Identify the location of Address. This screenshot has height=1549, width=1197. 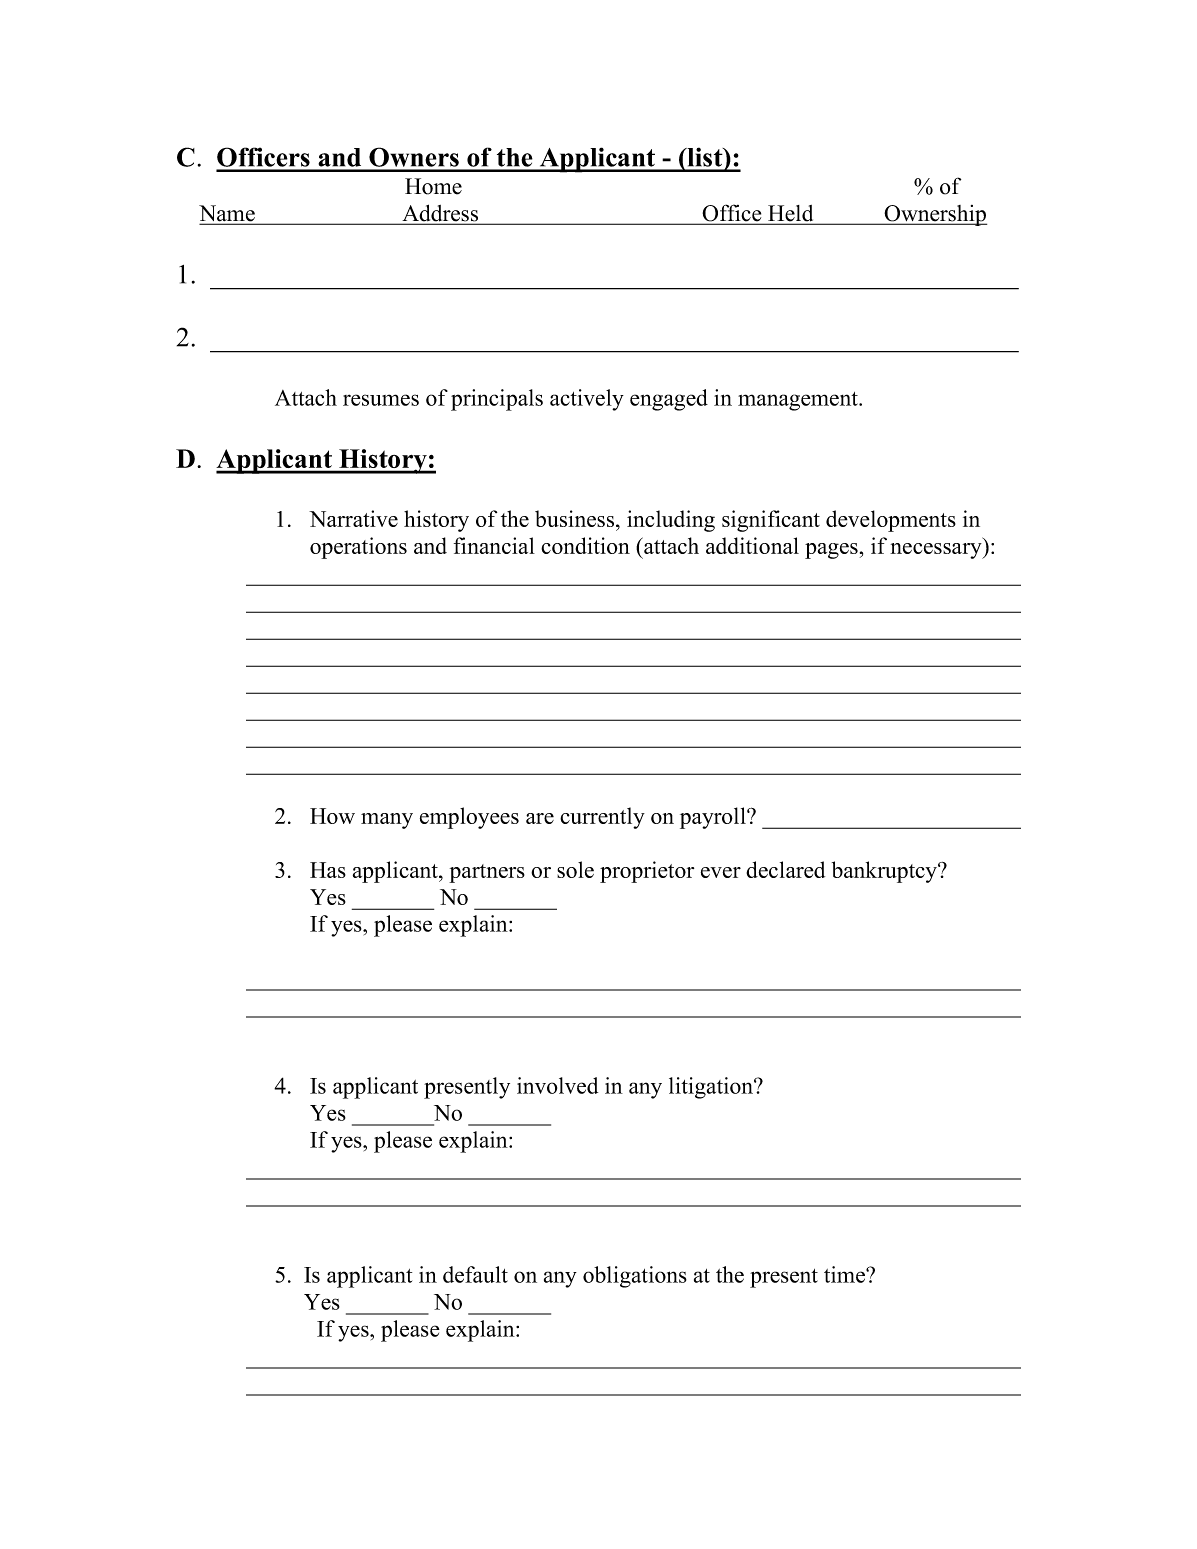
(440, 214).
